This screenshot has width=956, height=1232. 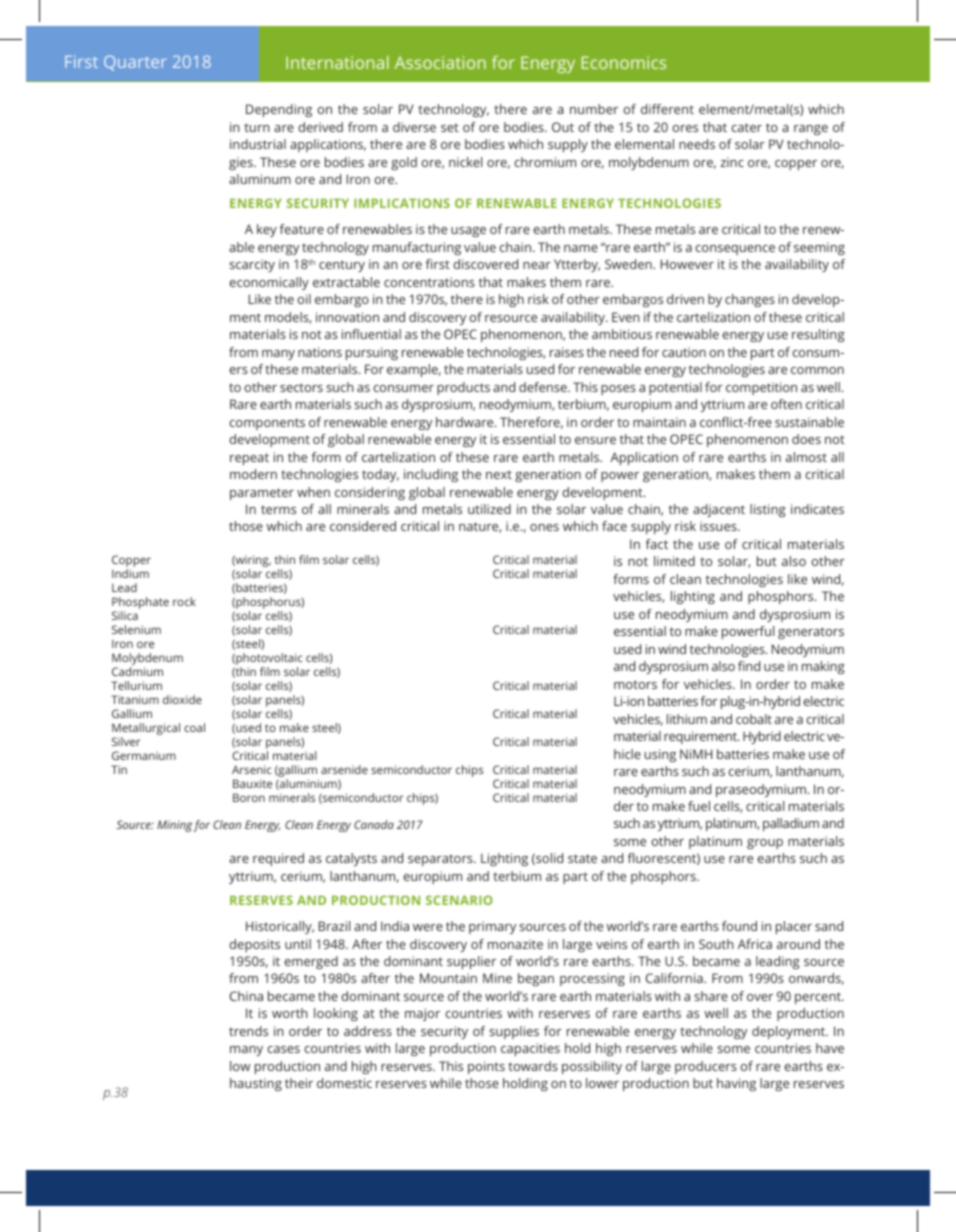 What do you see at coordinates (466, 422) in the screenshot?
I see `hardware` at bounding box center [466, 422].
